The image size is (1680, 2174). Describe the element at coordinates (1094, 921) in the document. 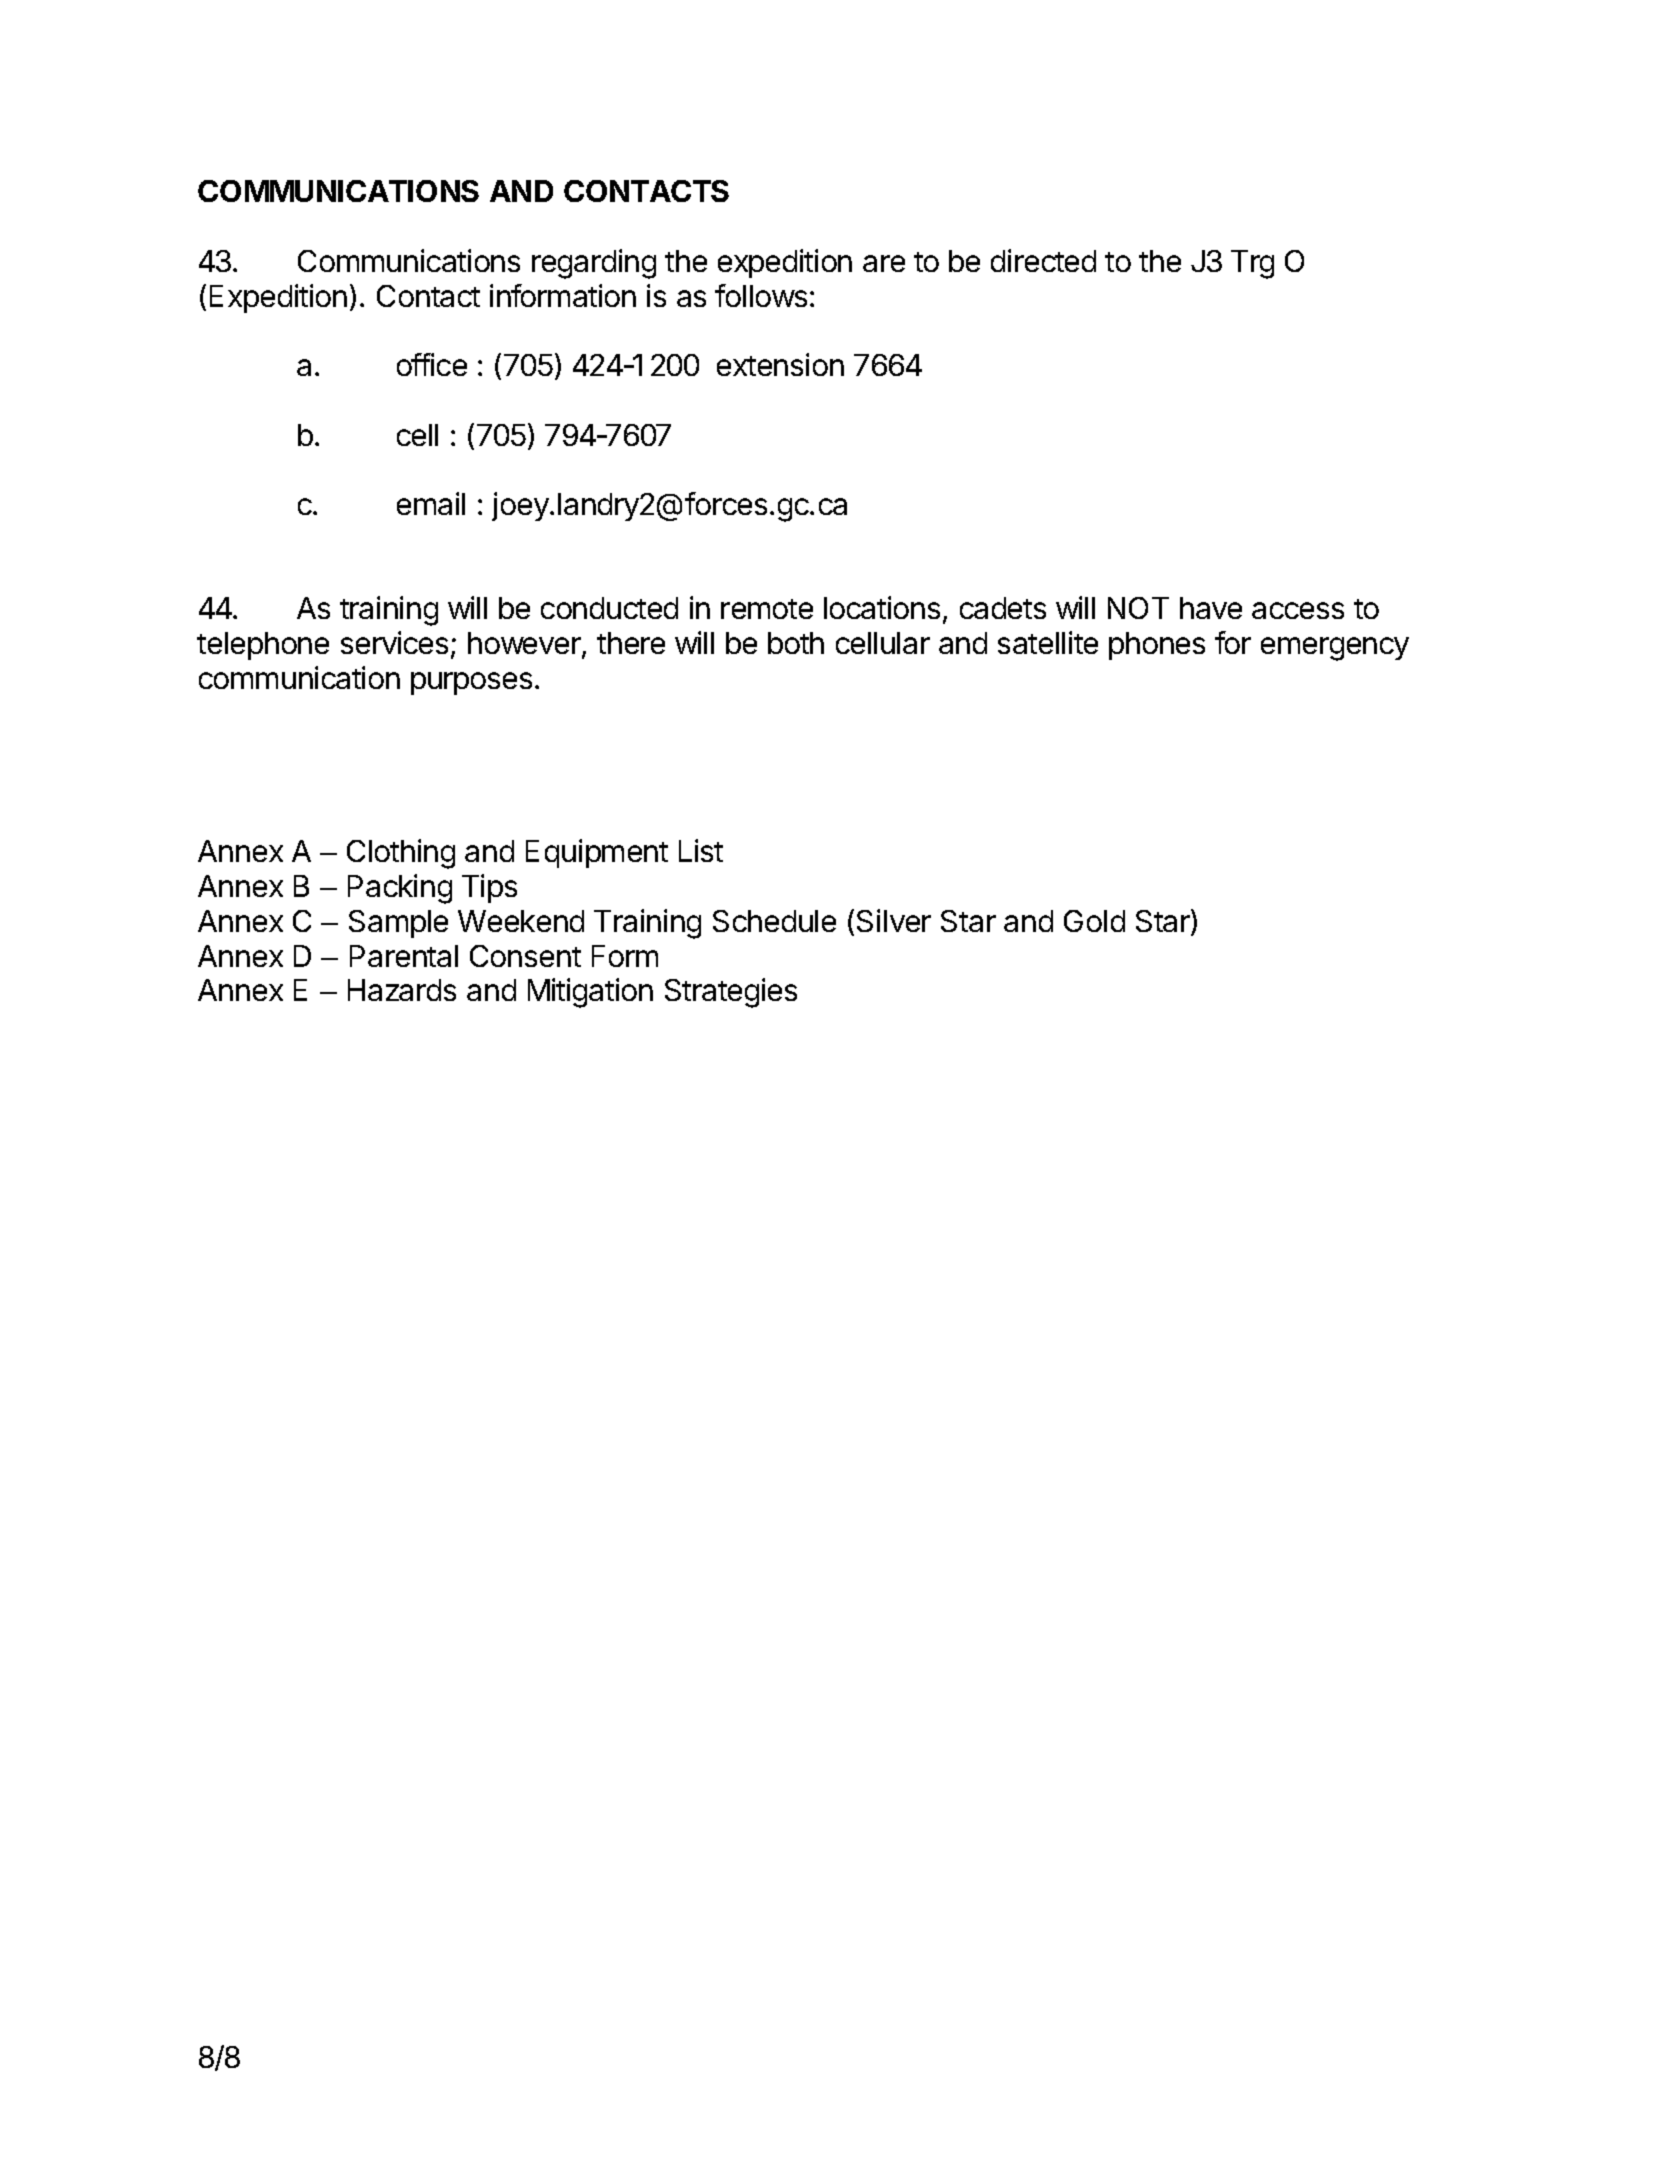

I see `Gold` at that location.
